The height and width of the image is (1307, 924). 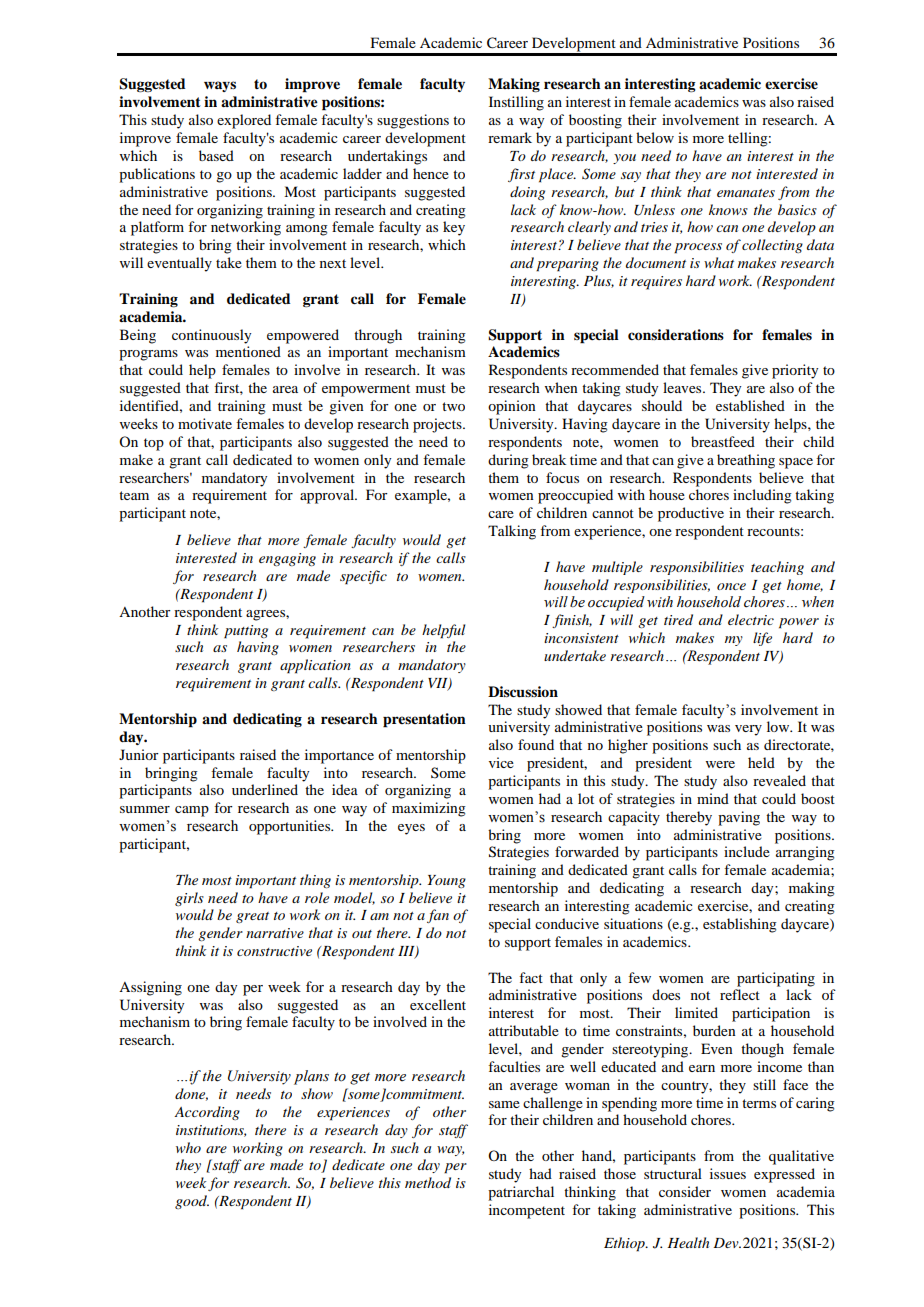 What do you see at coordinates (510, 137) in the image?
I see `remark` at bounding box center [510, 137].
